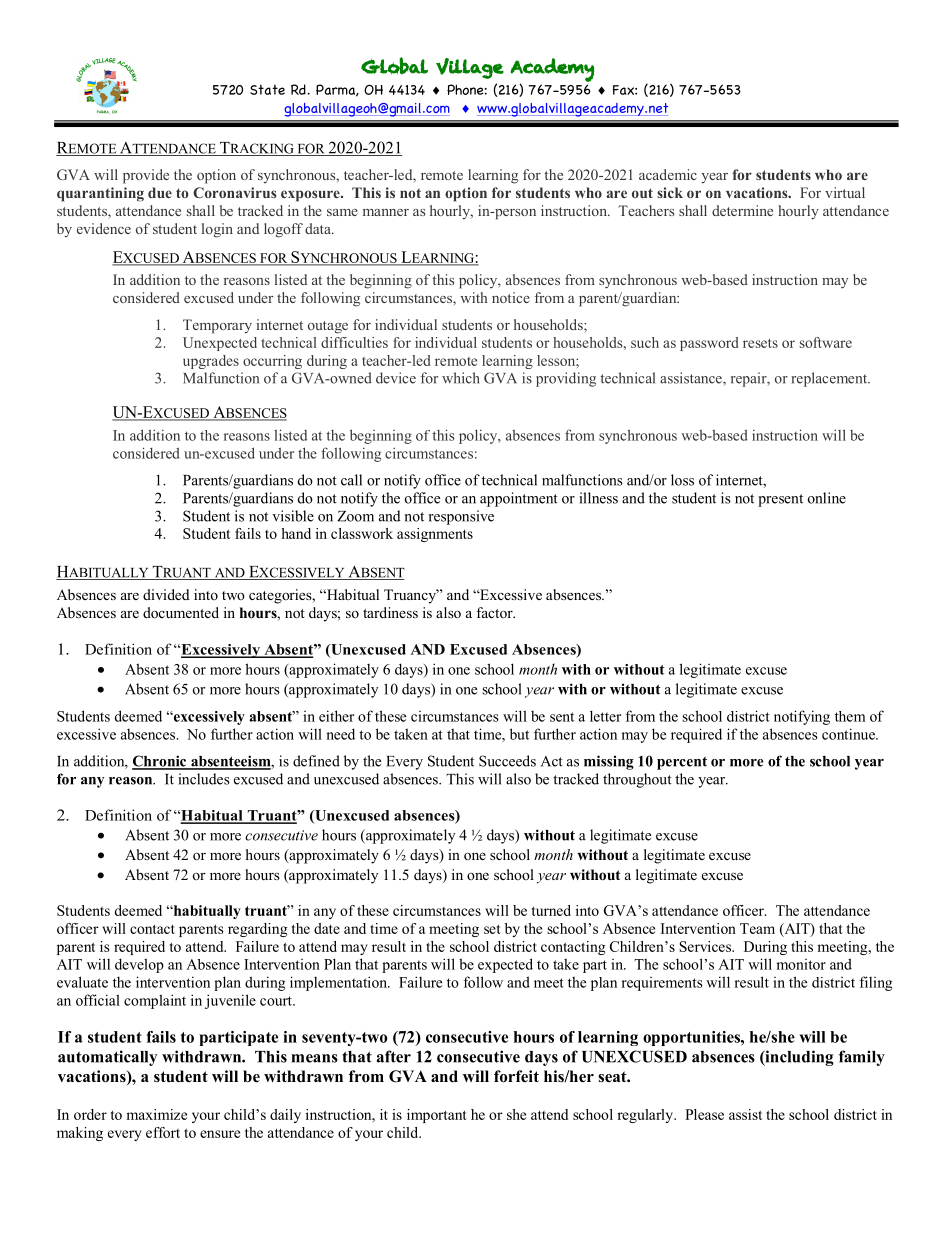 The height and width of the screenshot is (1233, 952). Describe the element at coordinates (757, 928) in the screenshot. I see `Team` at that location.
